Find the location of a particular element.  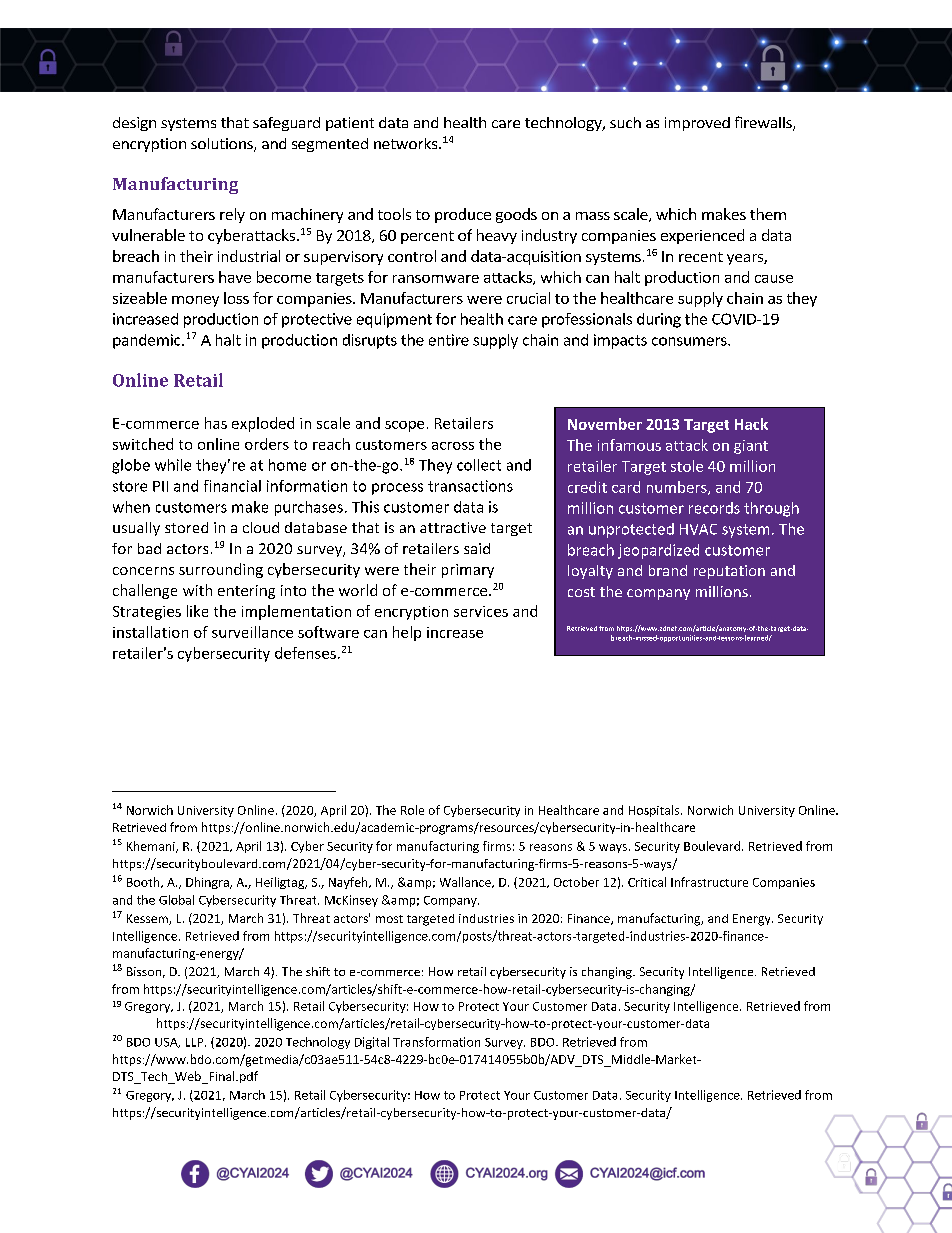

with is located at coordinates (197, 590).
